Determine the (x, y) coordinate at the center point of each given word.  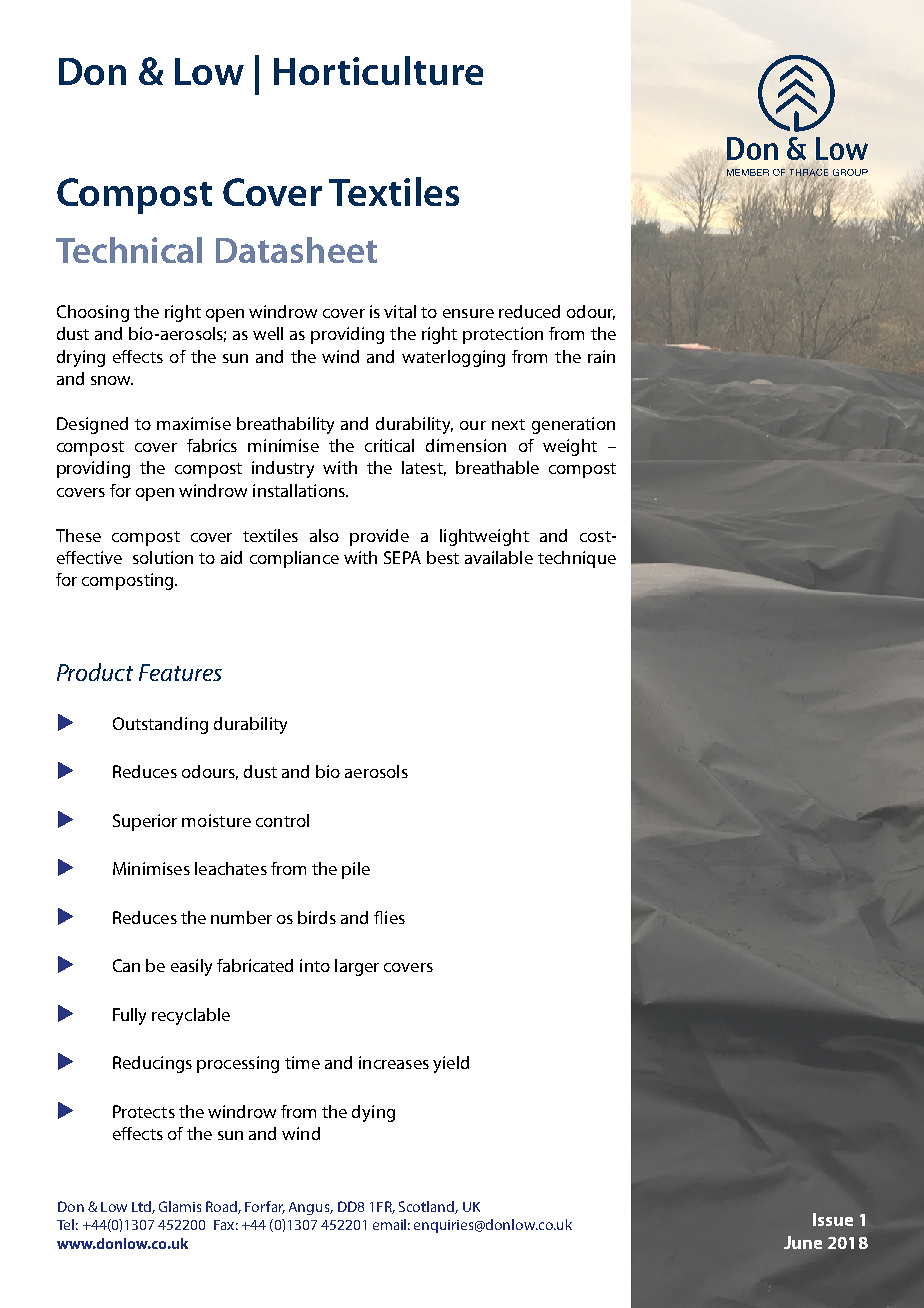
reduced (529, 311)
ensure (468, 313)
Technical (129, 250)
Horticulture (378, 70)
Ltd (142, 1207)
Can (126, 965)
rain (601, 356)
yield (451, 1064)
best (443, 557)
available (499, 557)
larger (357, 967)
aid (231, 557)
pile (356, 870)
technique (577, 559)
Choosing (93, 313)
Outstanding (160, 725)
